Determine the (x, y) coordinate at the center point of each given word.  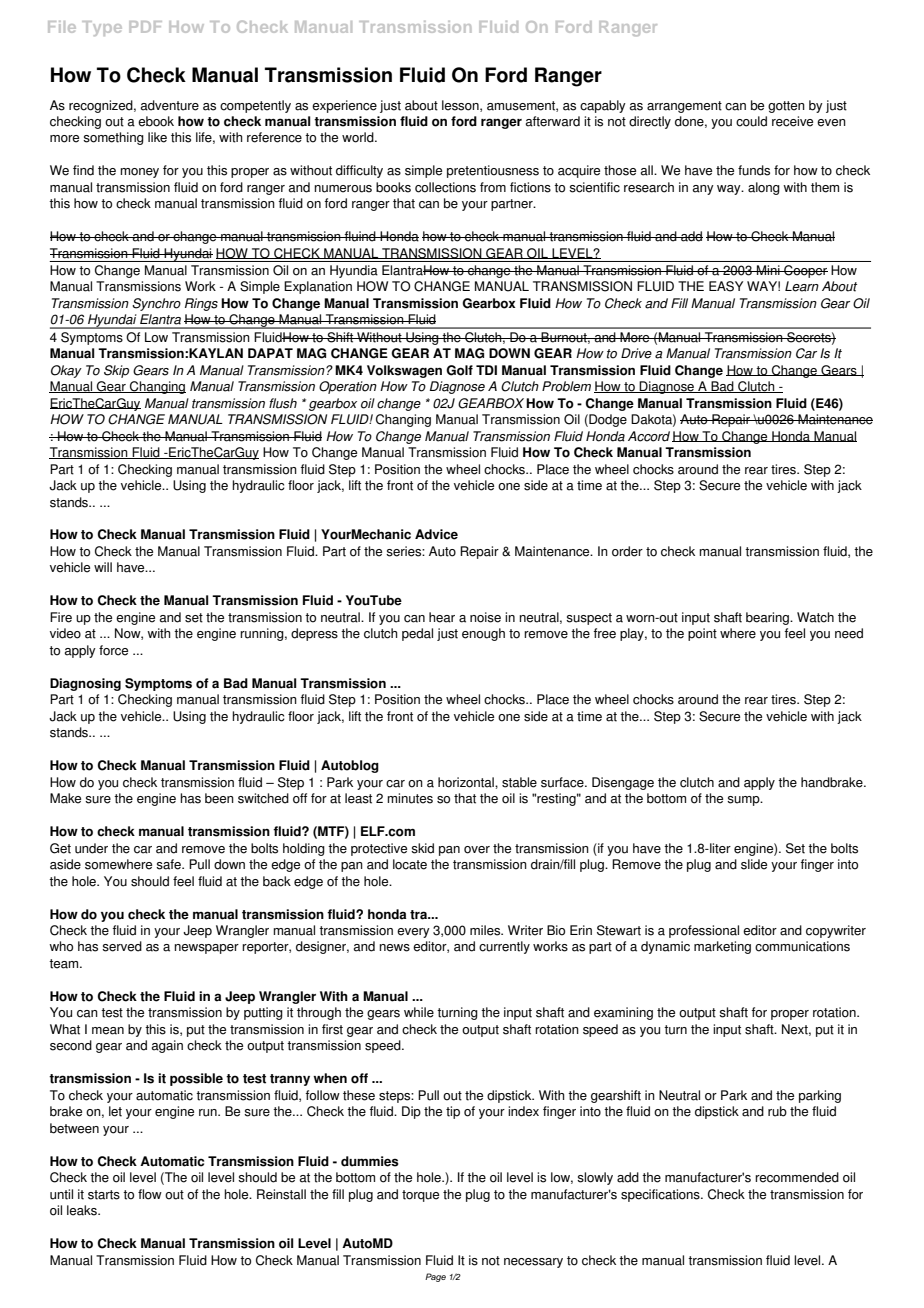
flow (150, 1194)
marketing (722, 947)
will (103, 567)
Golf (459, 370)
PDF (145, 27)
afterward (553, 121)
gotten (786, 107)
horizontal (467, 782)
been (219, 798)
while (419, 1012)
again (167, 1046)
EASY (726, 286)
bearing (768, 618)
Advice (436, 534)
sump (744, 801)
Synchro (156, 304)
